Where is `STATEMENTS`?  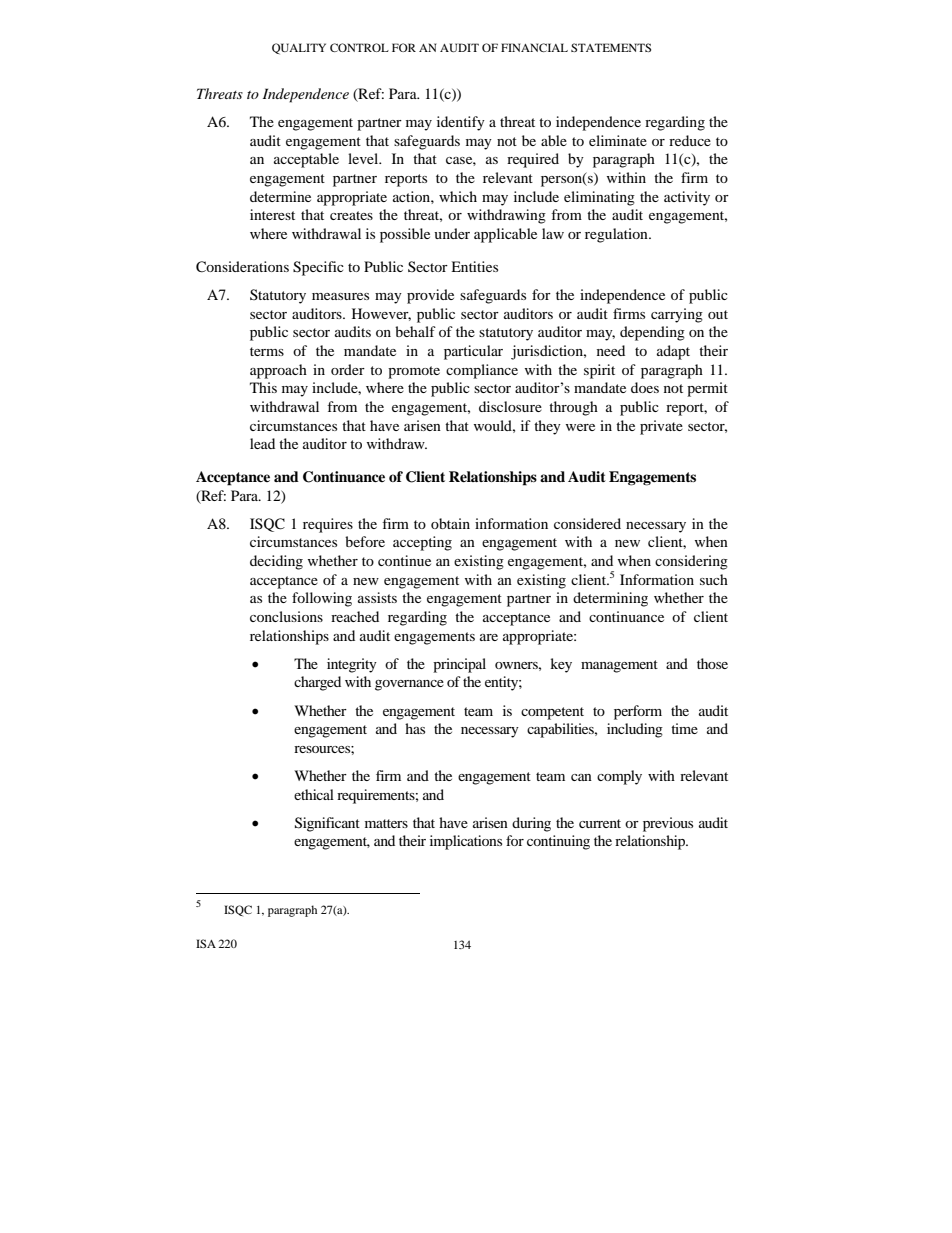
STATEMENTS is located at coordinates (611, 47).
